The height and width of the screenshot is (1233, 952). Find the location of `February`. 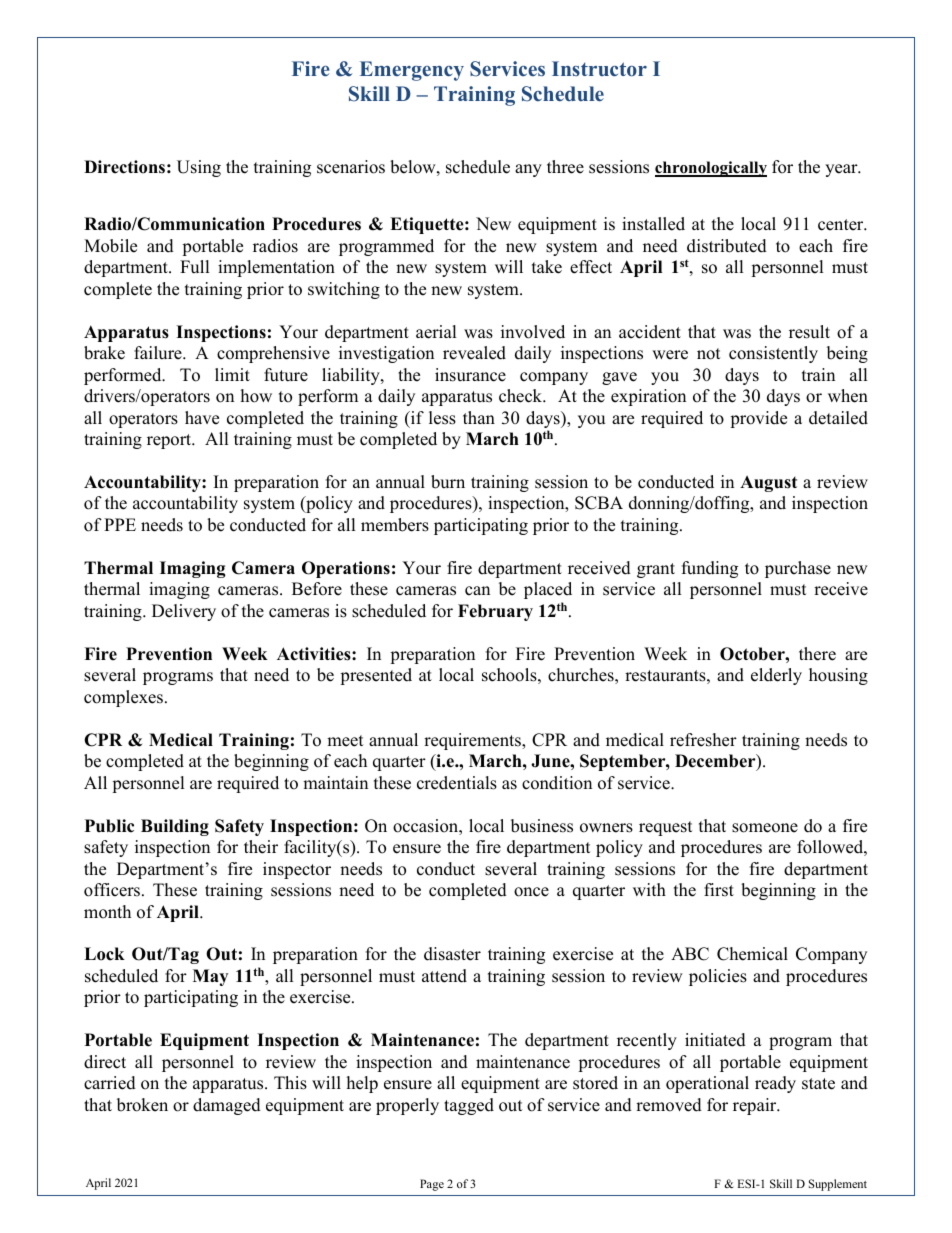

February is located at coordinates (495, 612).
